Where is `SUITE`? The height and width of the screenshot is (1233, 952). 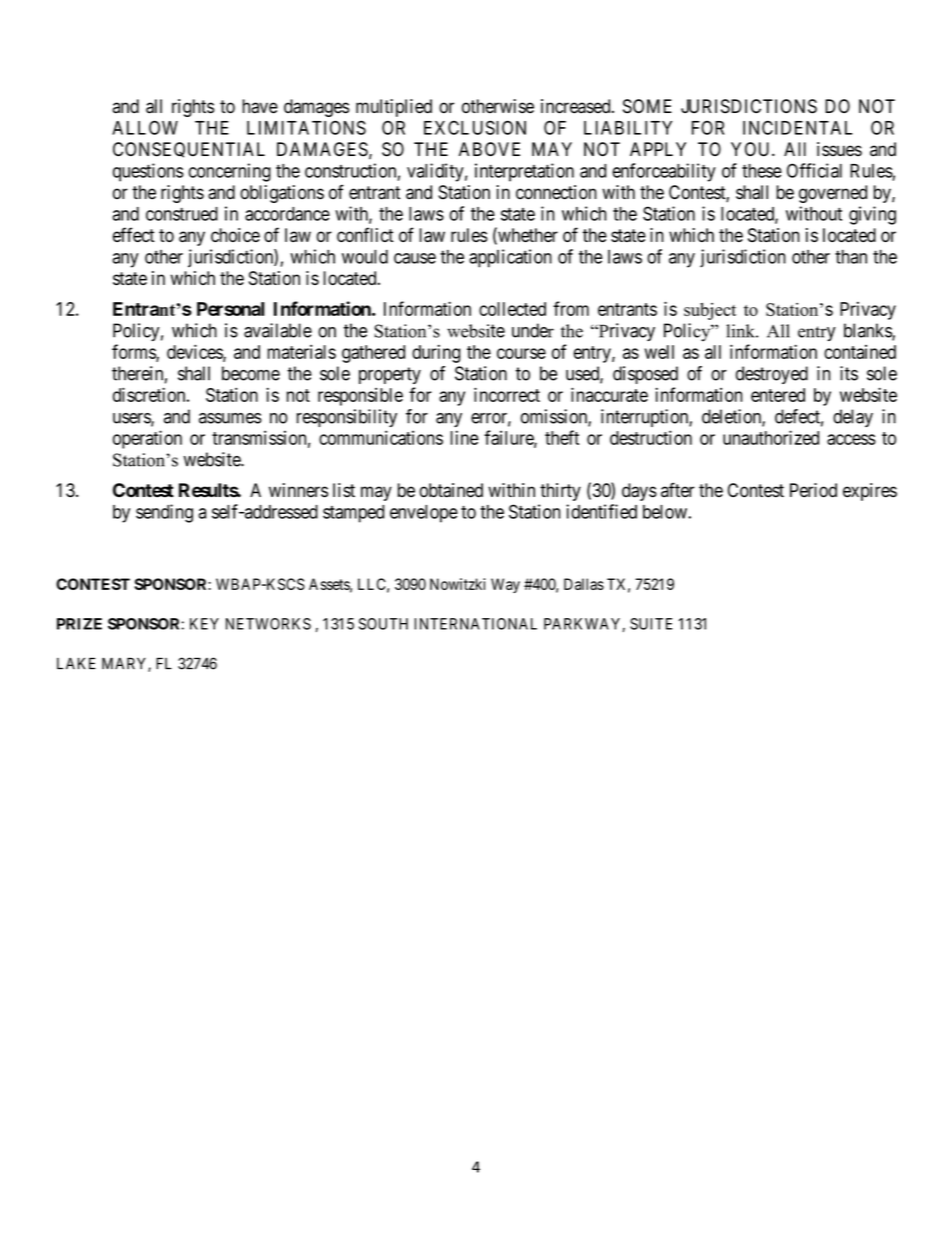
SUITE is located at coordinates (651, 624).
